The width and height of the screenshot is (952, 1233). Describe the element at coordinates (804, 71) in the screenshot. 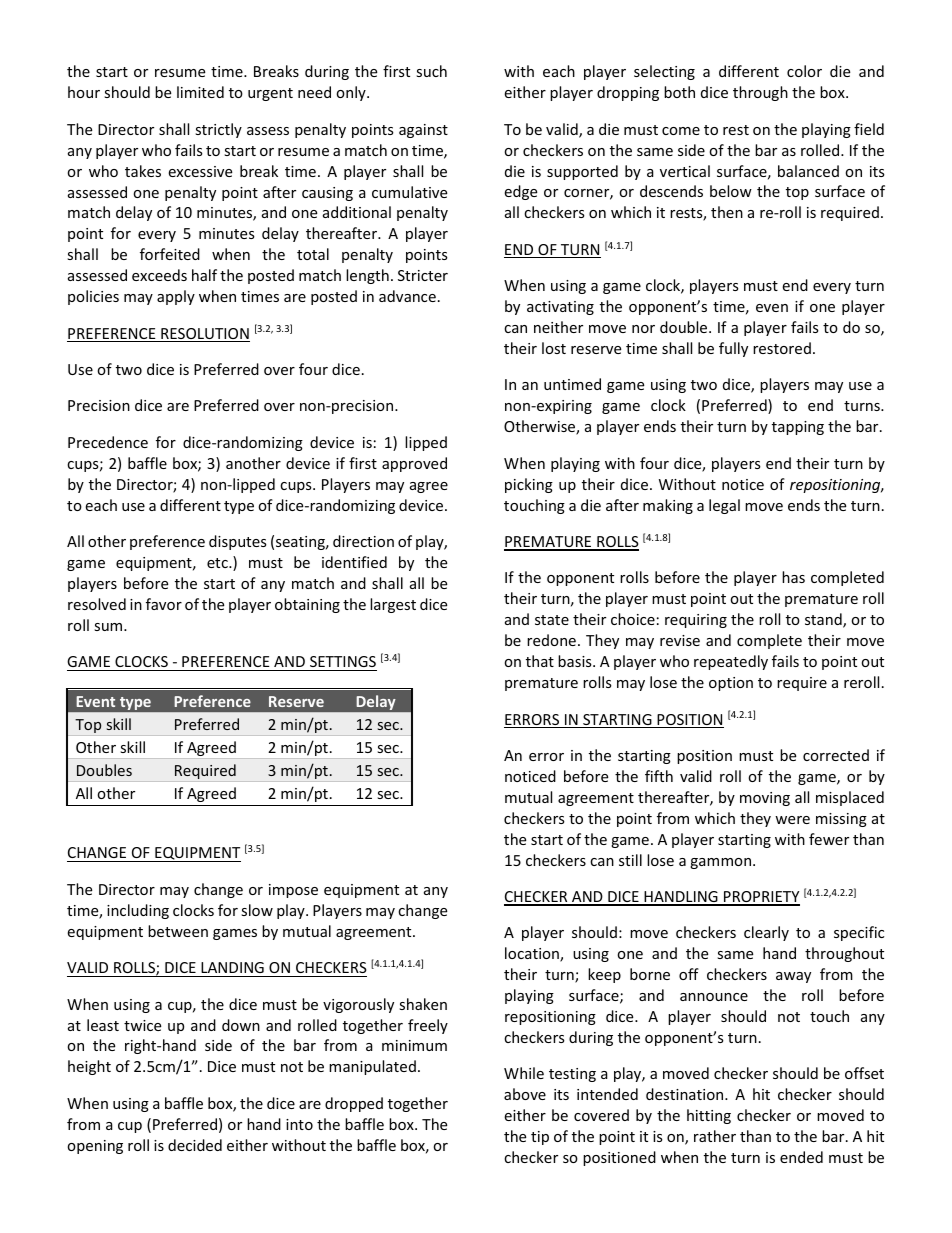

I see `color` at that location.
